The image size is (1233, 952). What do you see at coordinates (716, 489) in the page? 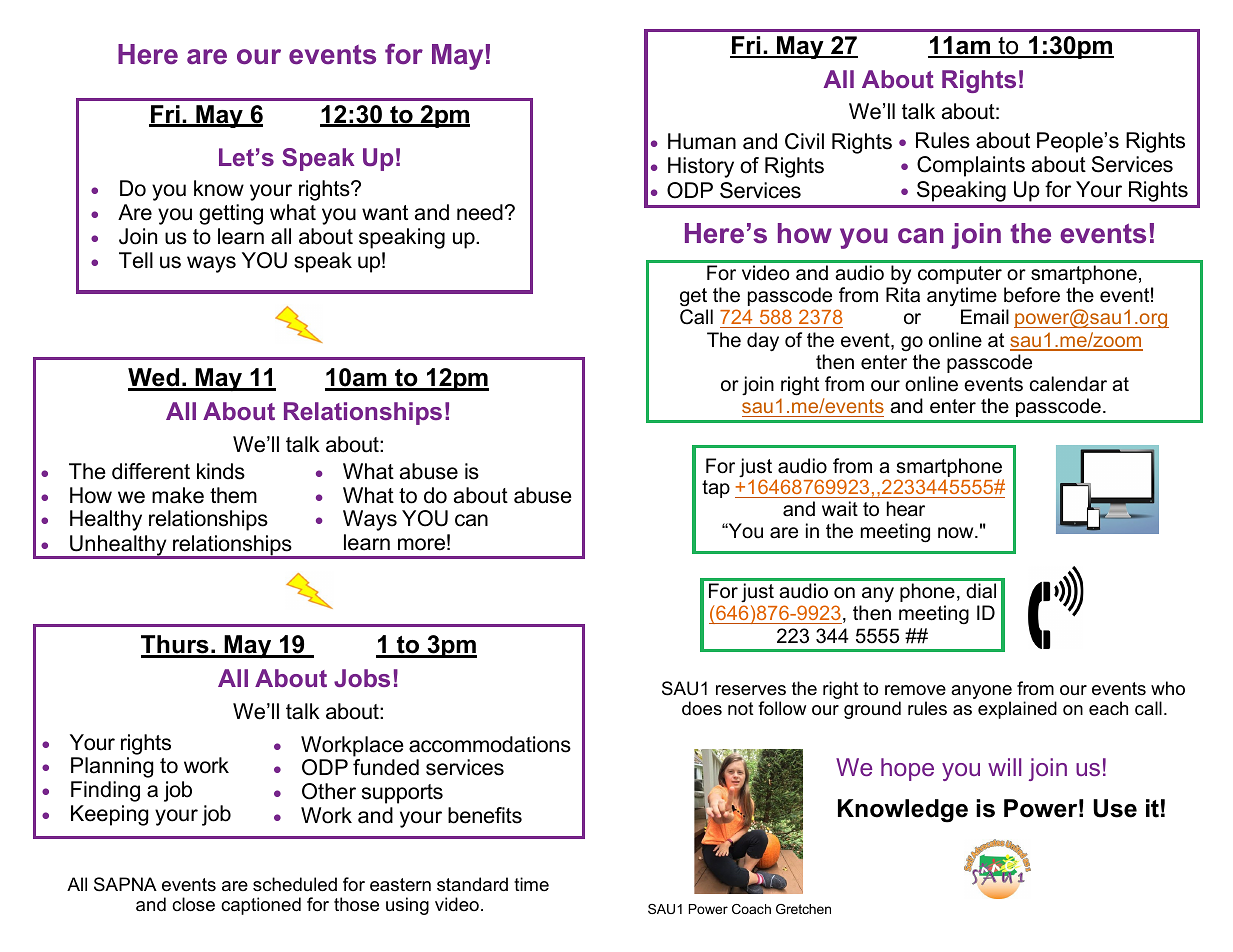
I see `tap` at bounding box center [716, 489].
